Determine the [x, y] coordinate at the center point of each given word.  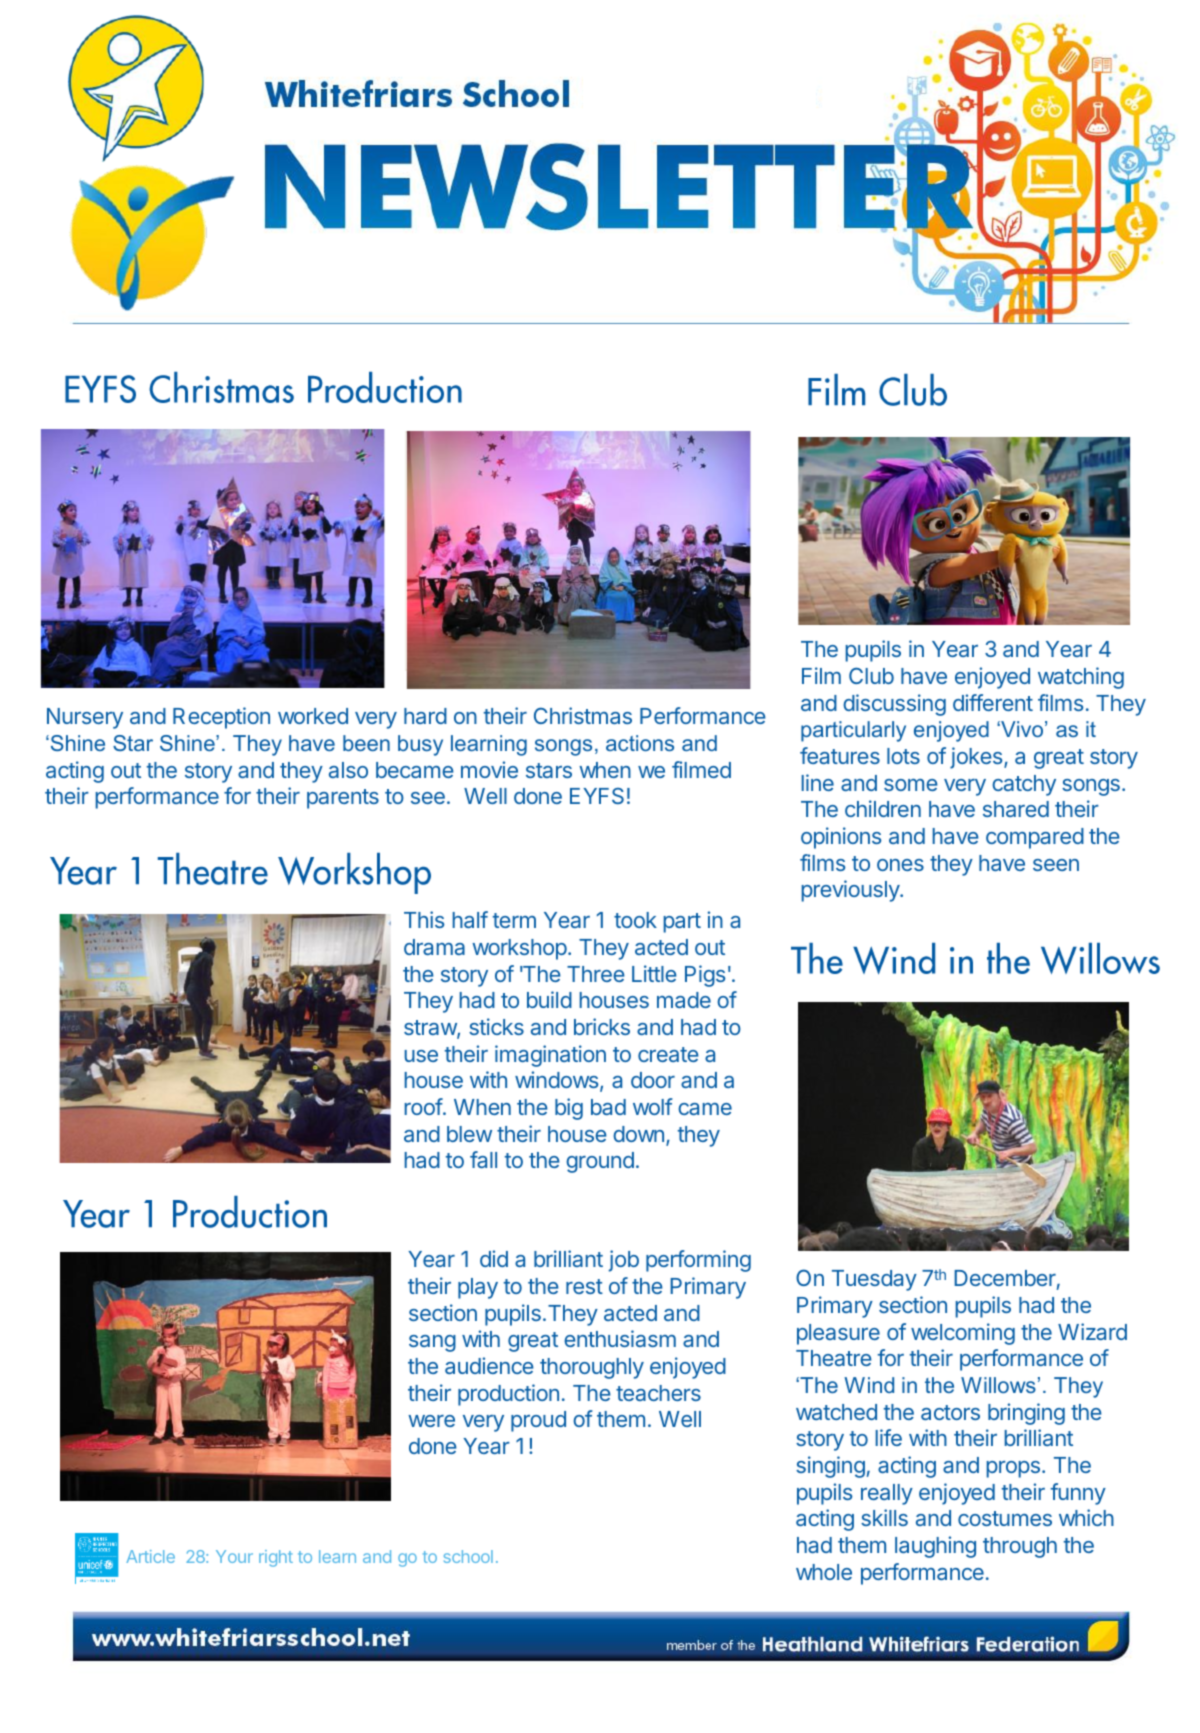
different [993, 702]
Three [596, 974]
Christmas [583, 715]
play [478, 1288]
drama [434, 947]
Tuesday [874, 1280]
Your [234, 1556]
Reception [221, 718]
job [624, 1261]
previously [852, 891]
